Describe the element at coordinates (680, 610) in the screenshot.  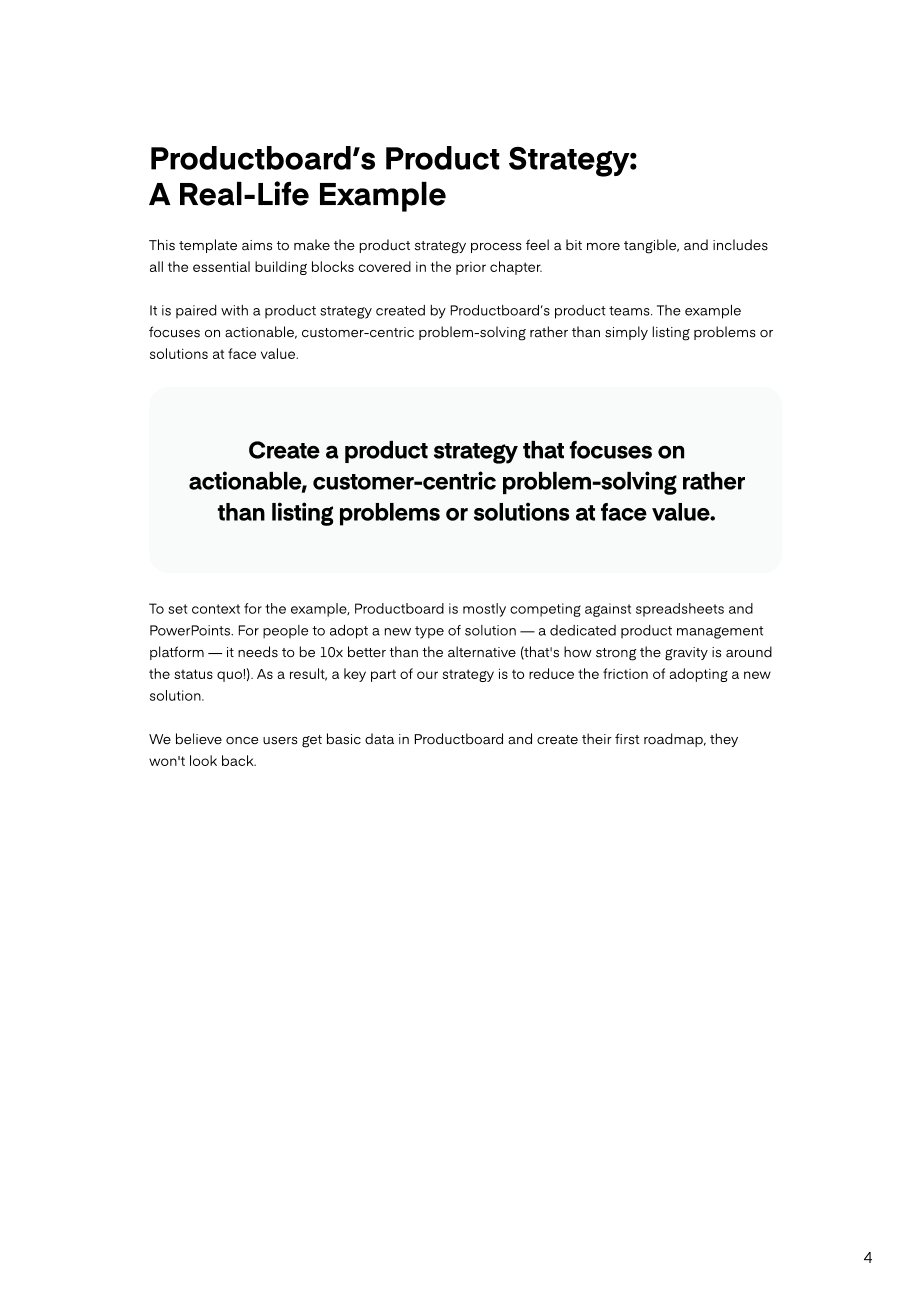
I see `spreadsheets` at that location.
